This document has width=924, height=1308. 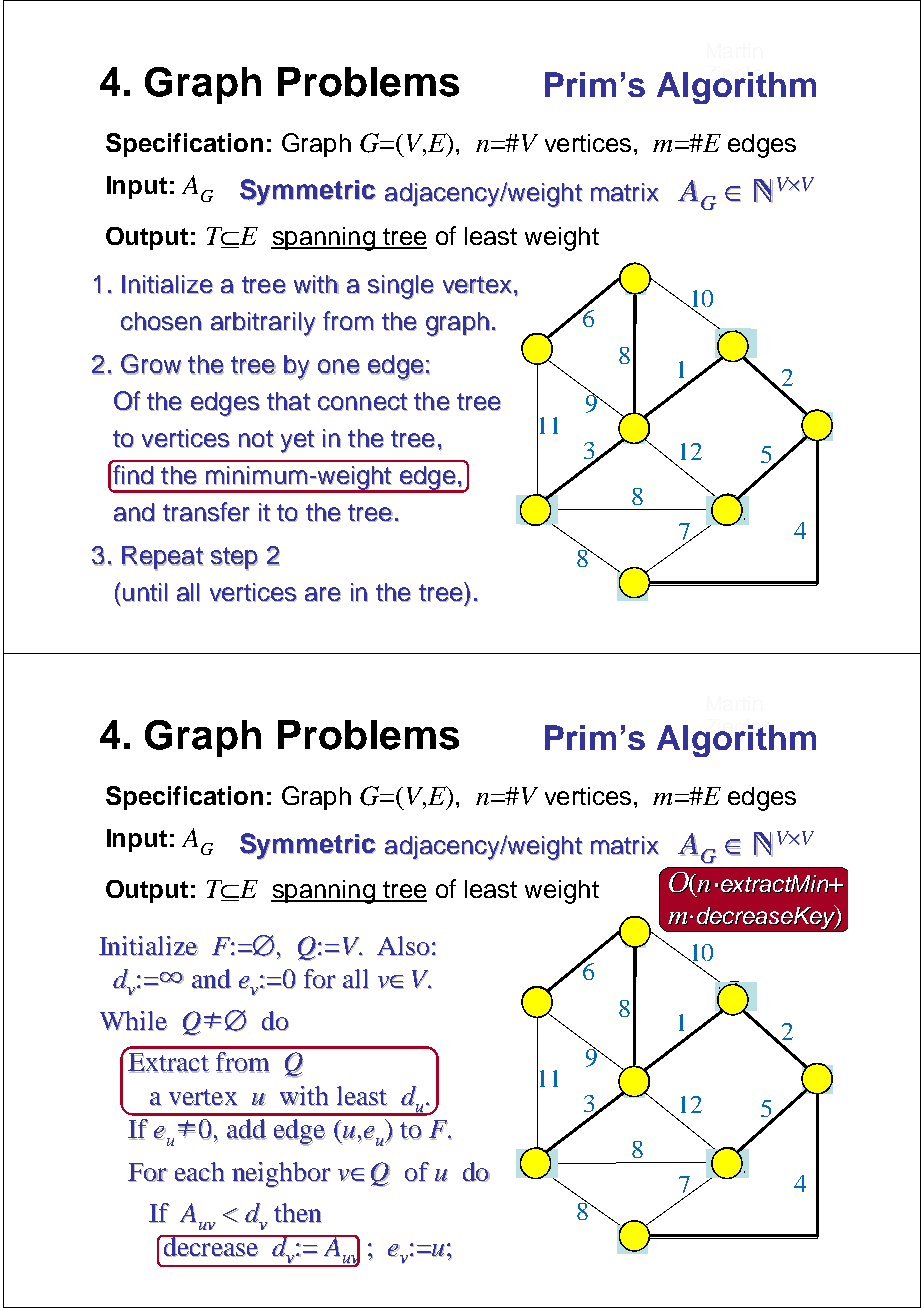 I want to click on single, so click(x=401, y=287).
